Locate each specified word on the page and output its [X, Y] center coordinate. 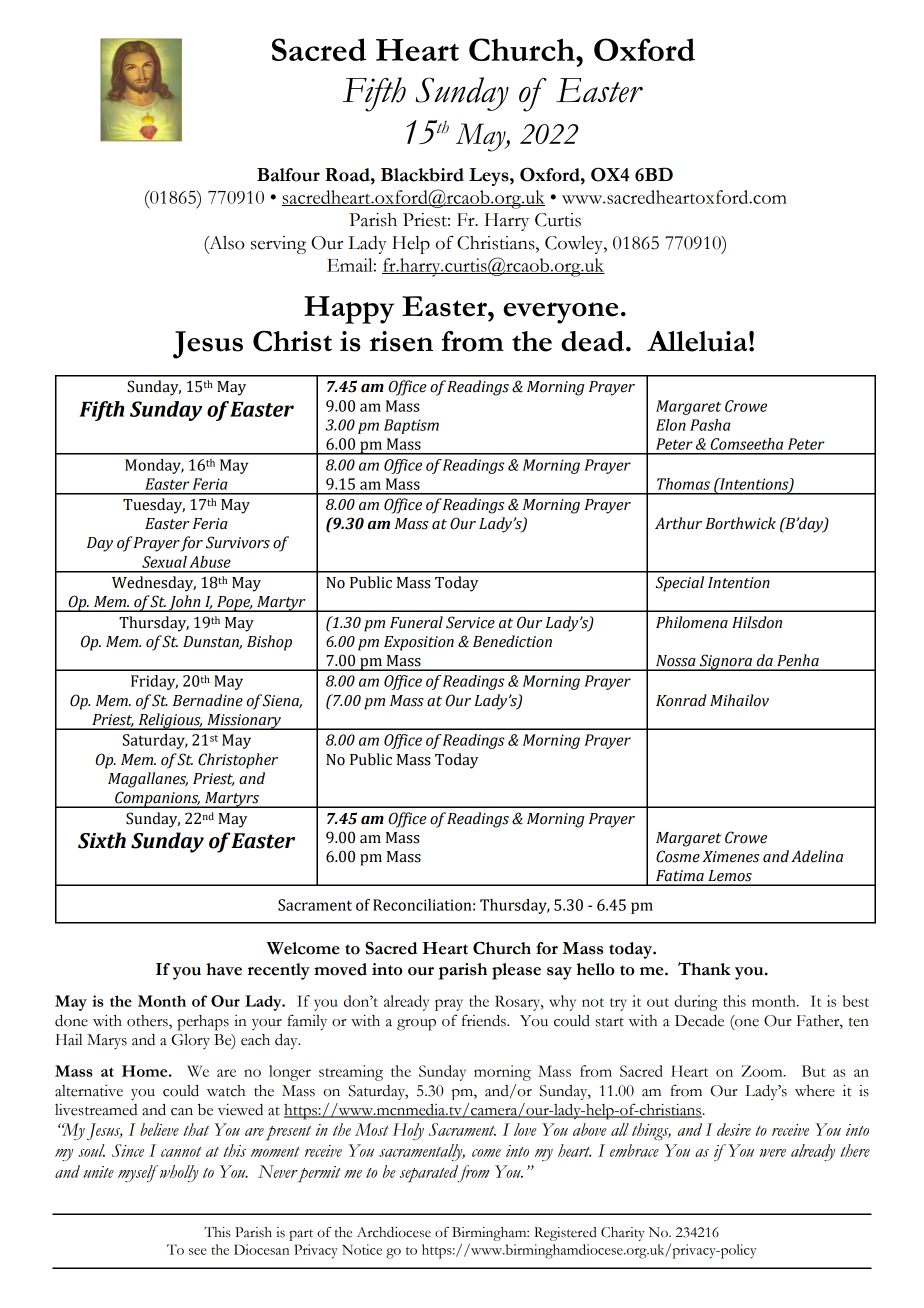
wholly [179, 1173]
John [185, 603]
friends [485, 1020]
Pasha [710, 425]
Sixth [102, 840]
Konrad [681, 700]
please [516, 971]
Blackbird [422, 175]
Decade [699, 1021]
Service [470, 622]
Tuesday [154, 506]
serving [278, 245]
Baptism [411, 426]
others [148, 1022]
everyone [560, 313]
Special [679, 584]
